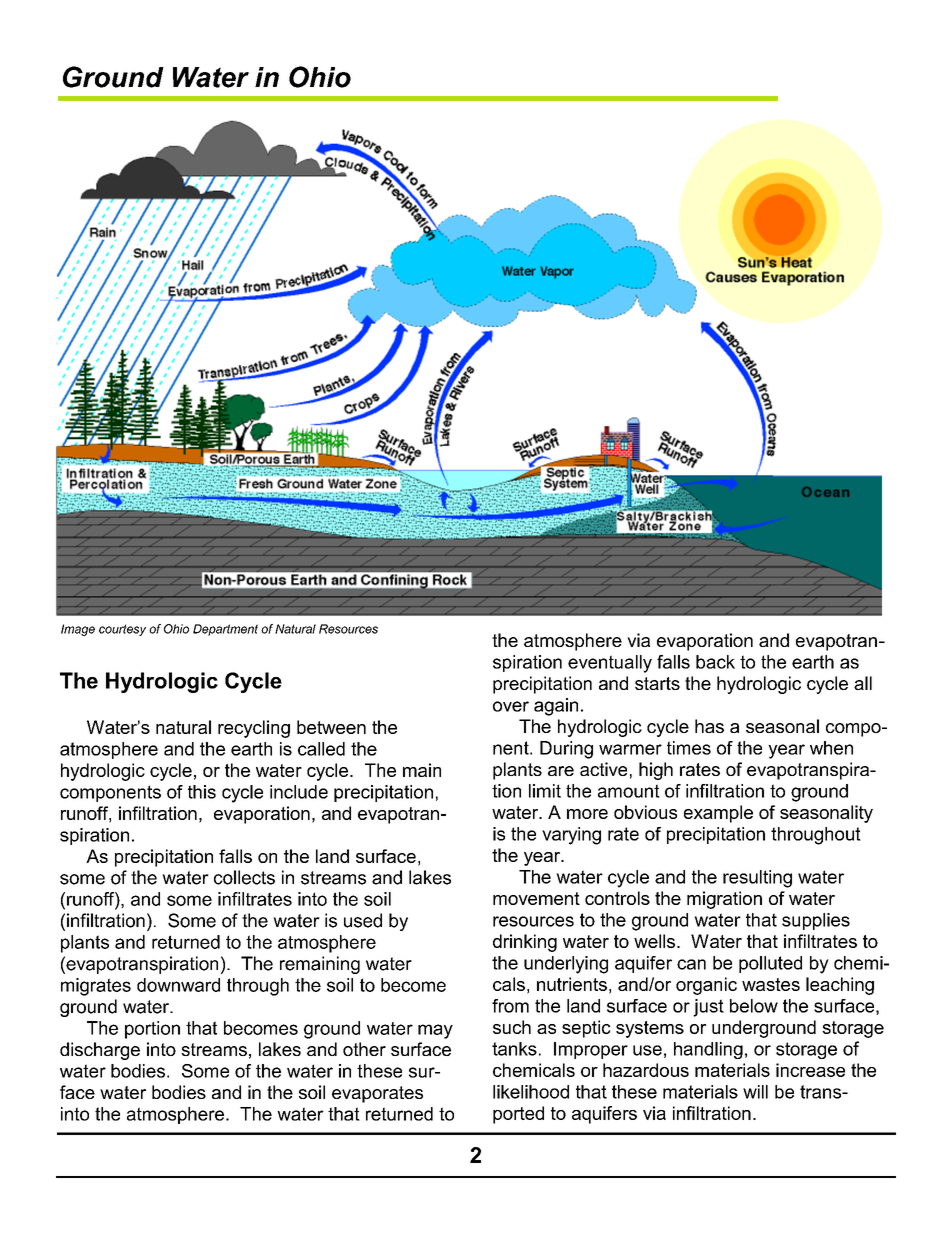 The height and width of the document is (1233, 952). I want to click on collects, so click(244, 877).
